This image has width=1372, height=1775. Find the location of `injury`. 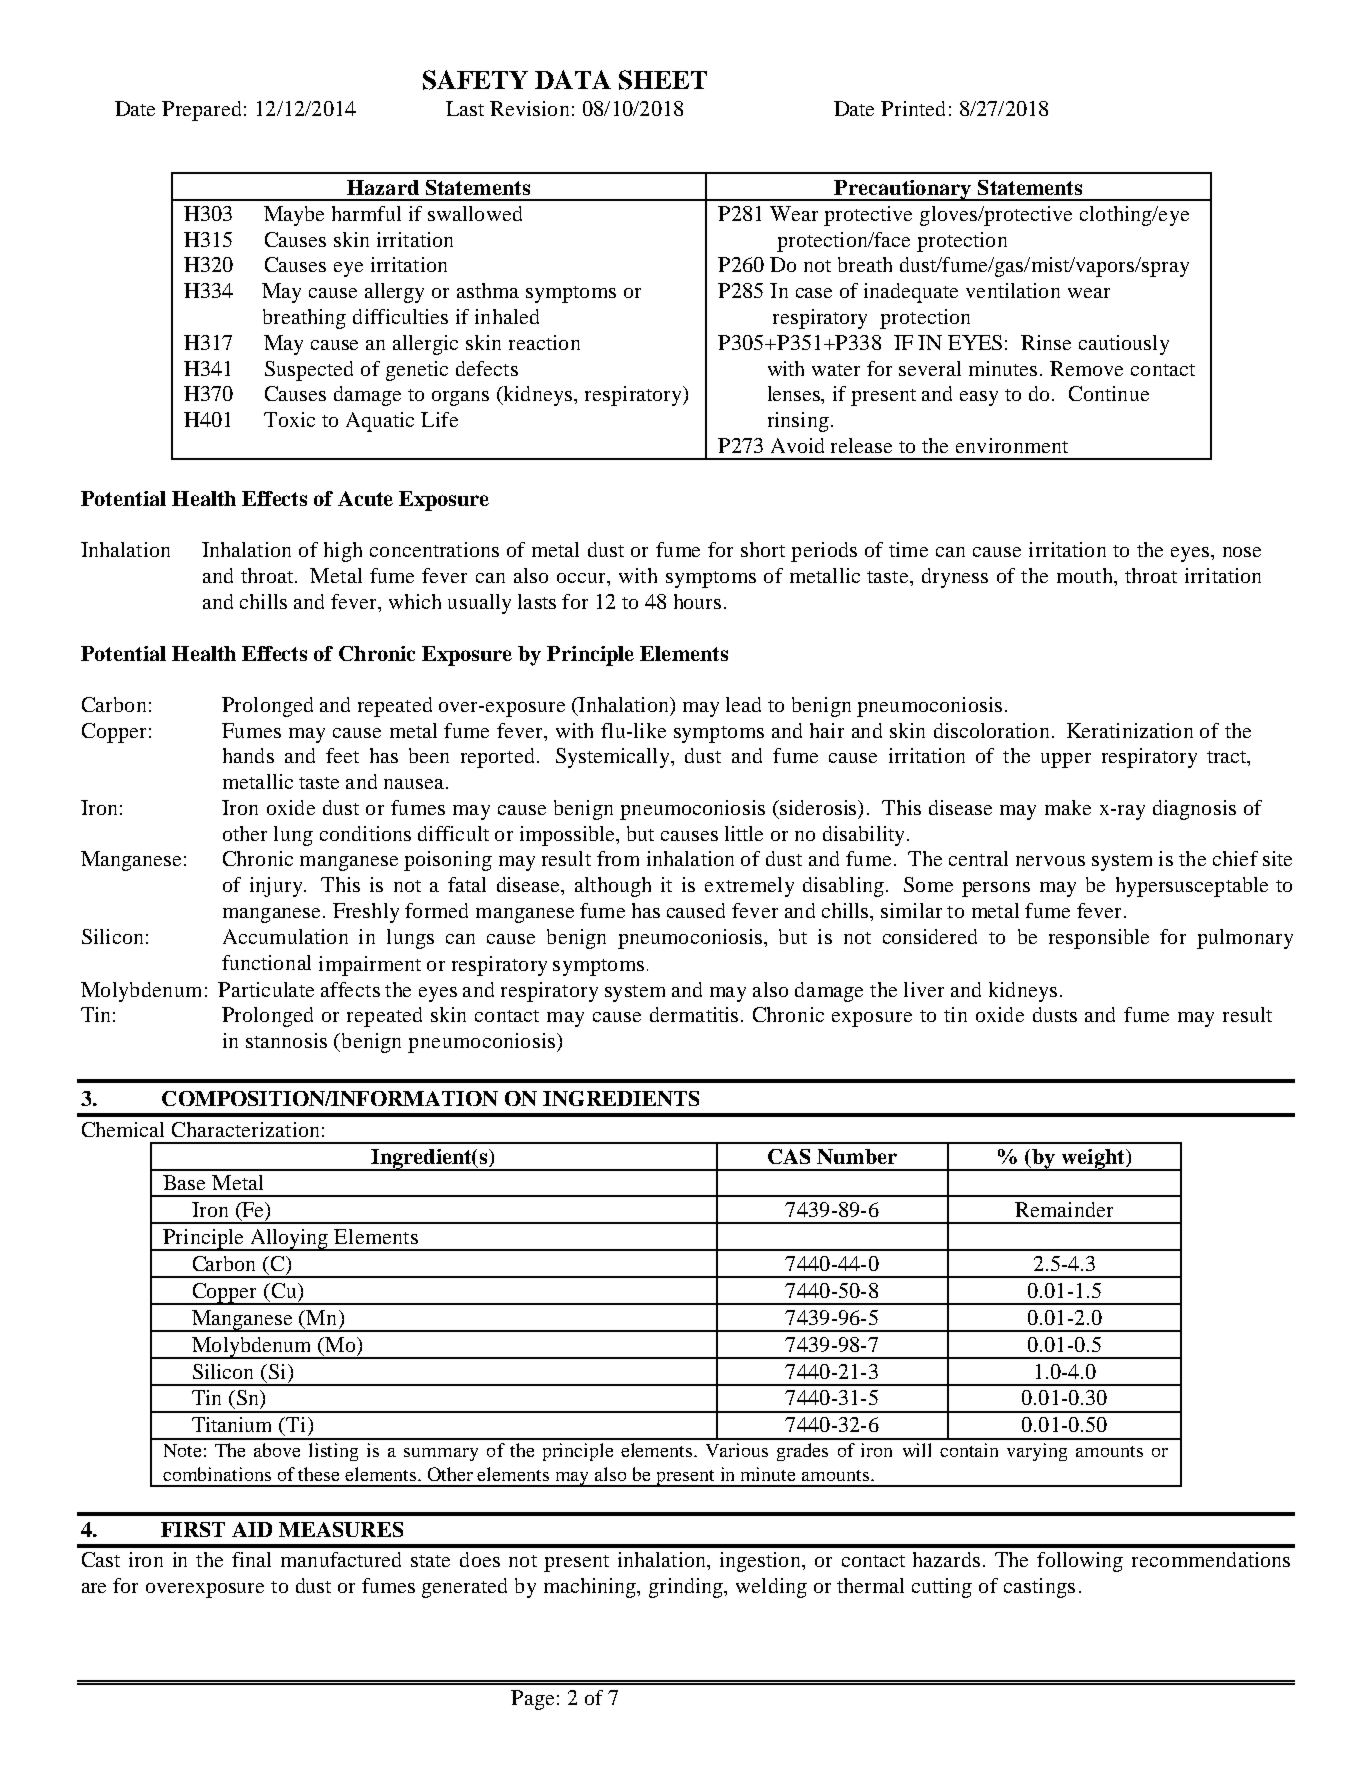

injury is located at coordinates (277, 887).
